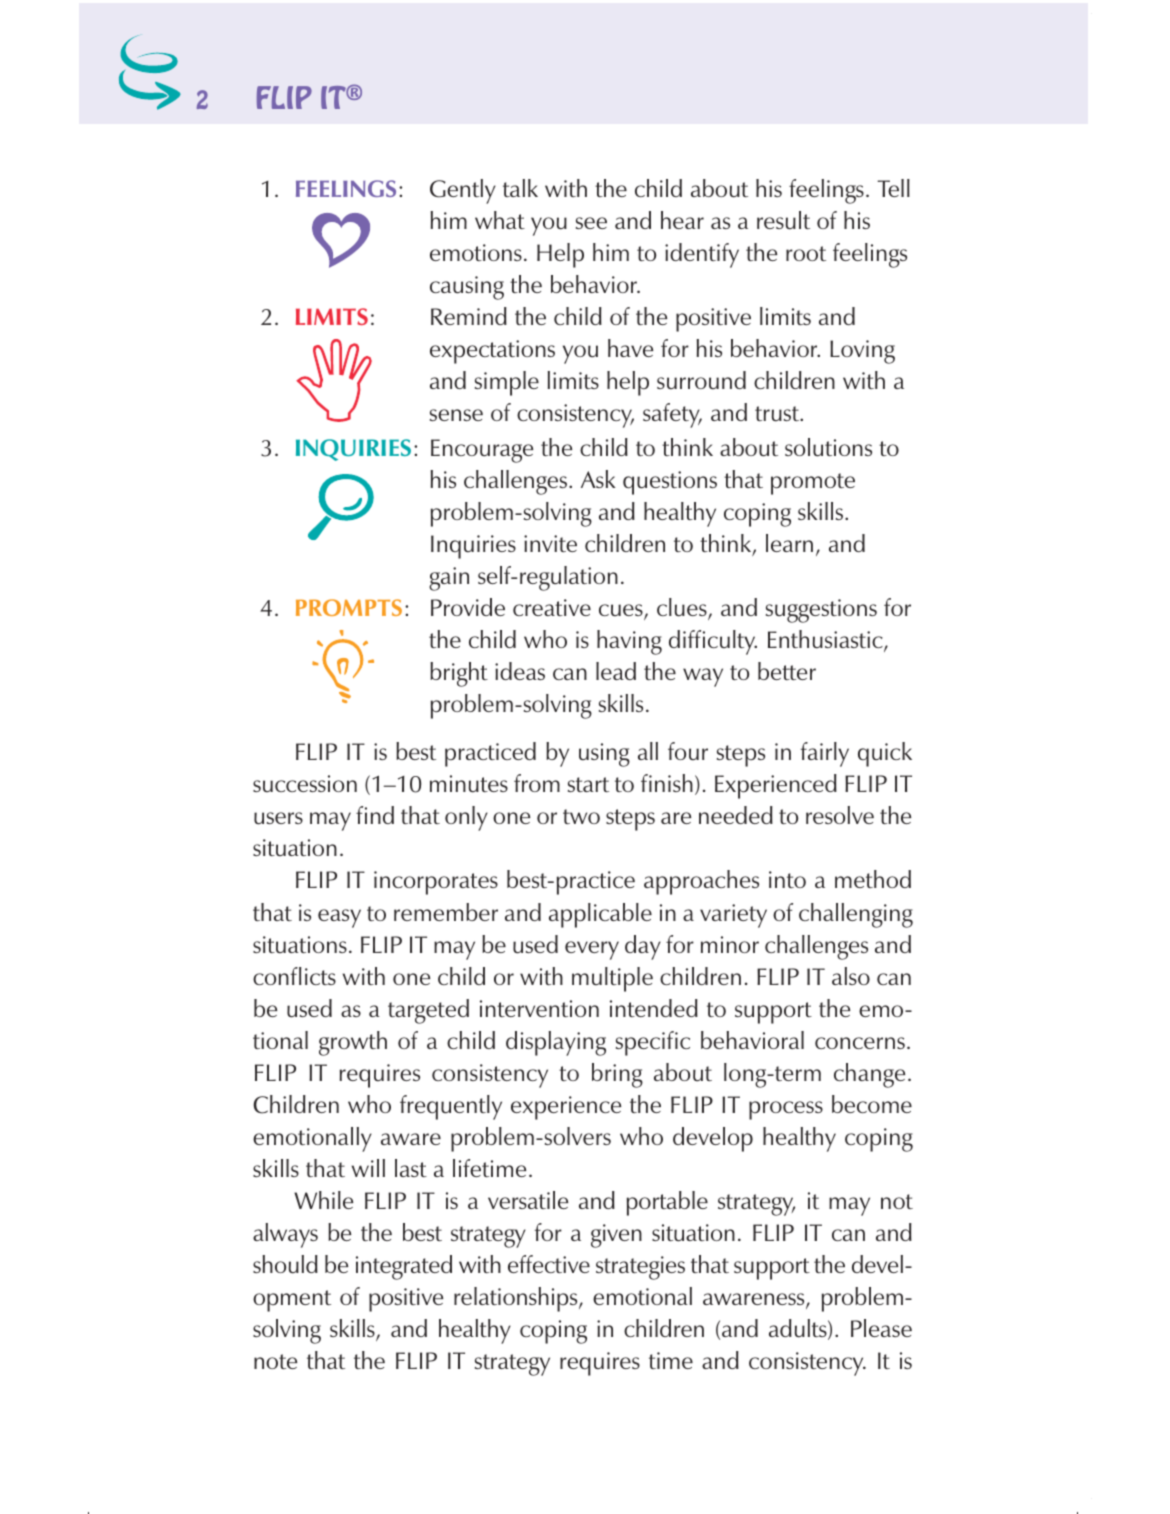 This page has width=1170, height=1514. What do you see at coordinates (517, 1299) in the page?
I see `relationships` at bounding box center [517, 1299].
